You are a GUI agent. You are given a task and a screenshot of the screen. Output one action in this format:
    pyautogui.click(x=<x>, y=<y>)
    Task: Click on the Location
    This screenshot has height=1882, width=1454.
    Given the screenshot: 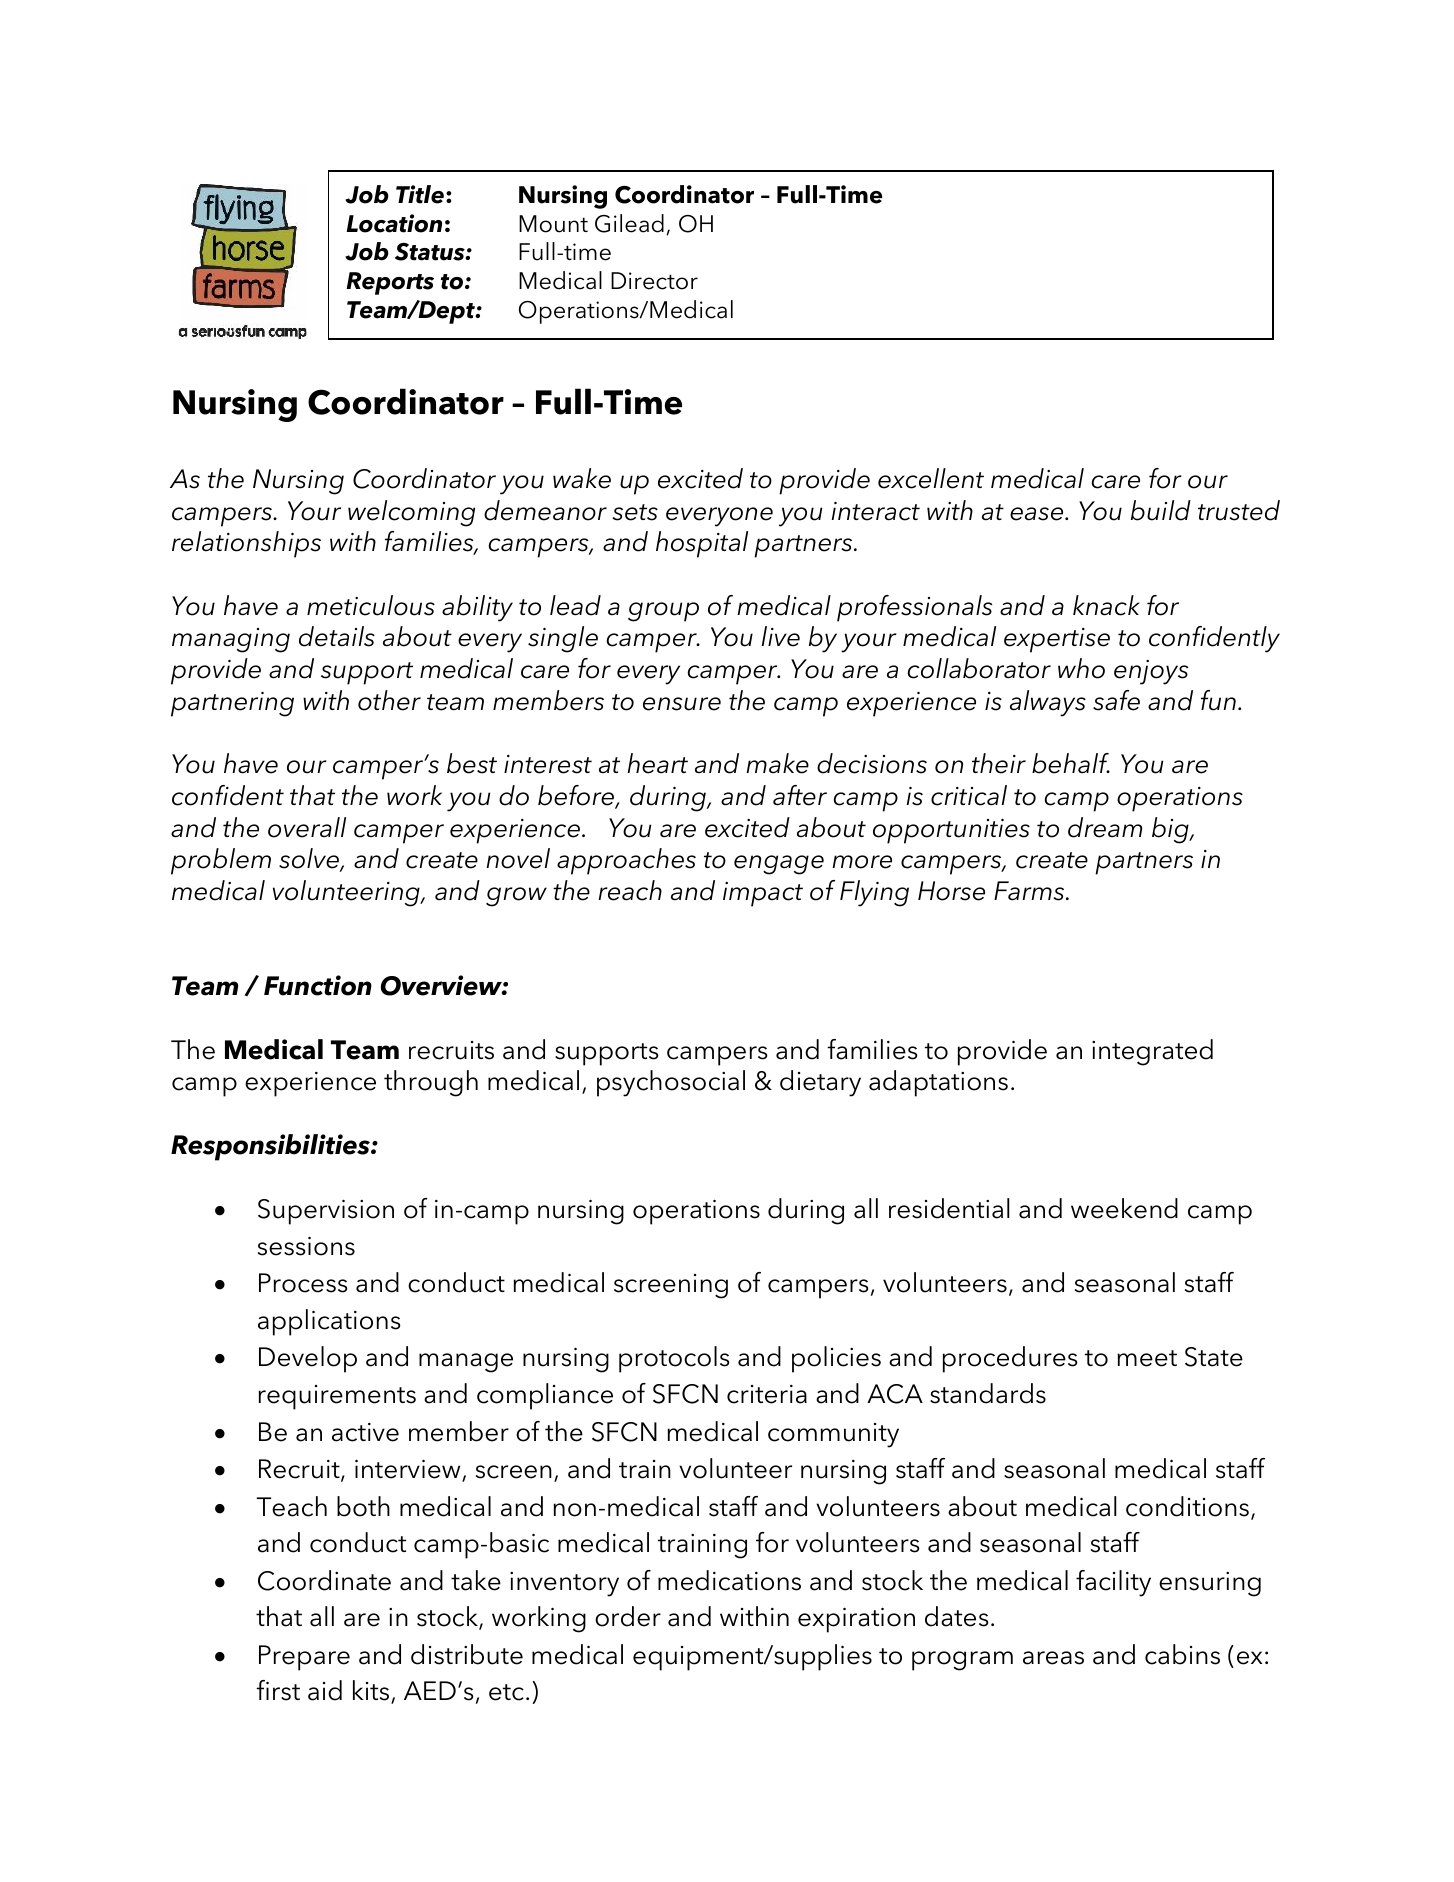 What is the action you would take?
    pyautogui.click(x=394, y=223)
